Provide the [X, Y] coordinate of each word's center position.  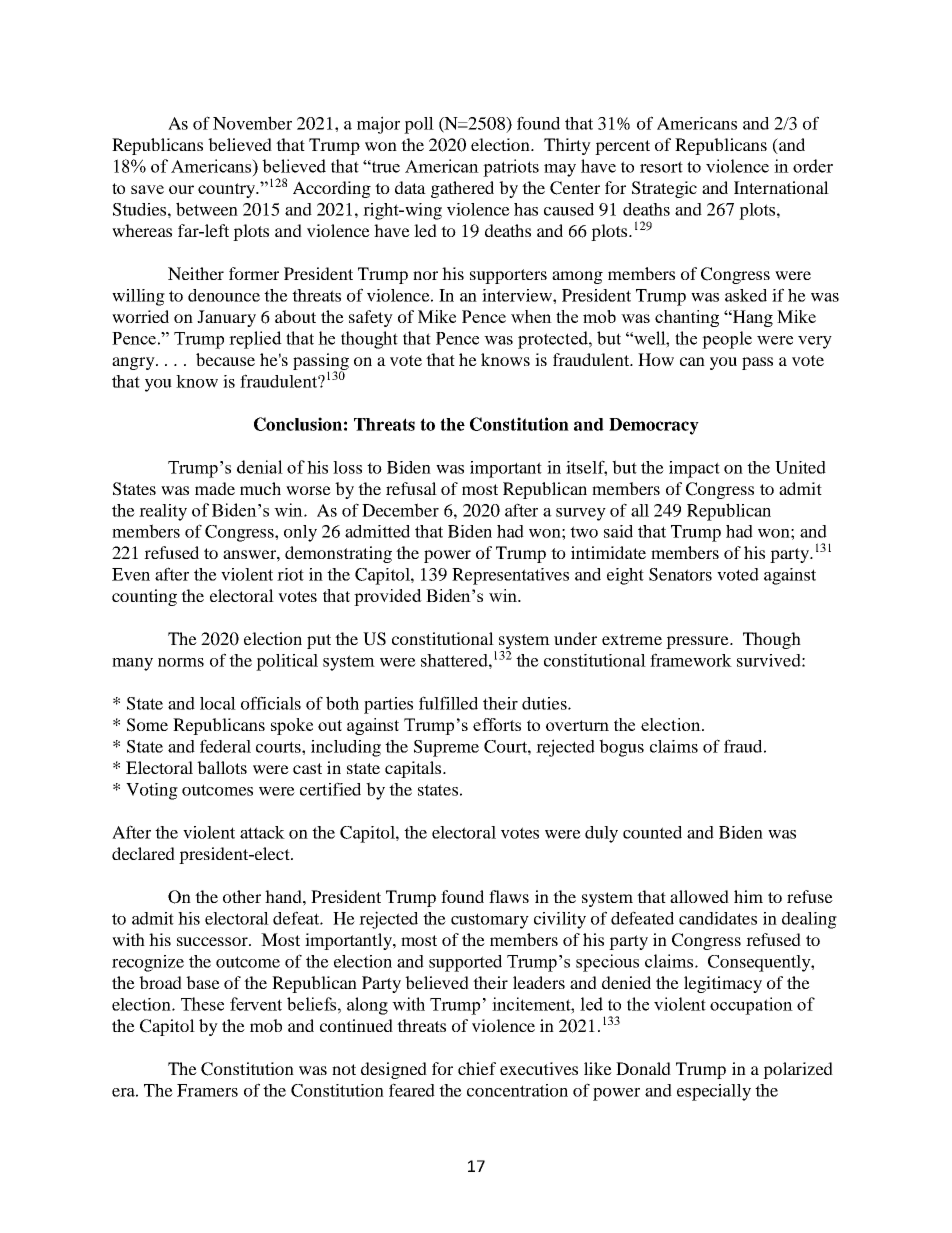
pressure [698, 642]
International [781, 187]
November [252, 123]
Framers [207, 1090]
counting [144, 597]
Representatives [510, 576]
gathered [462, 189]
